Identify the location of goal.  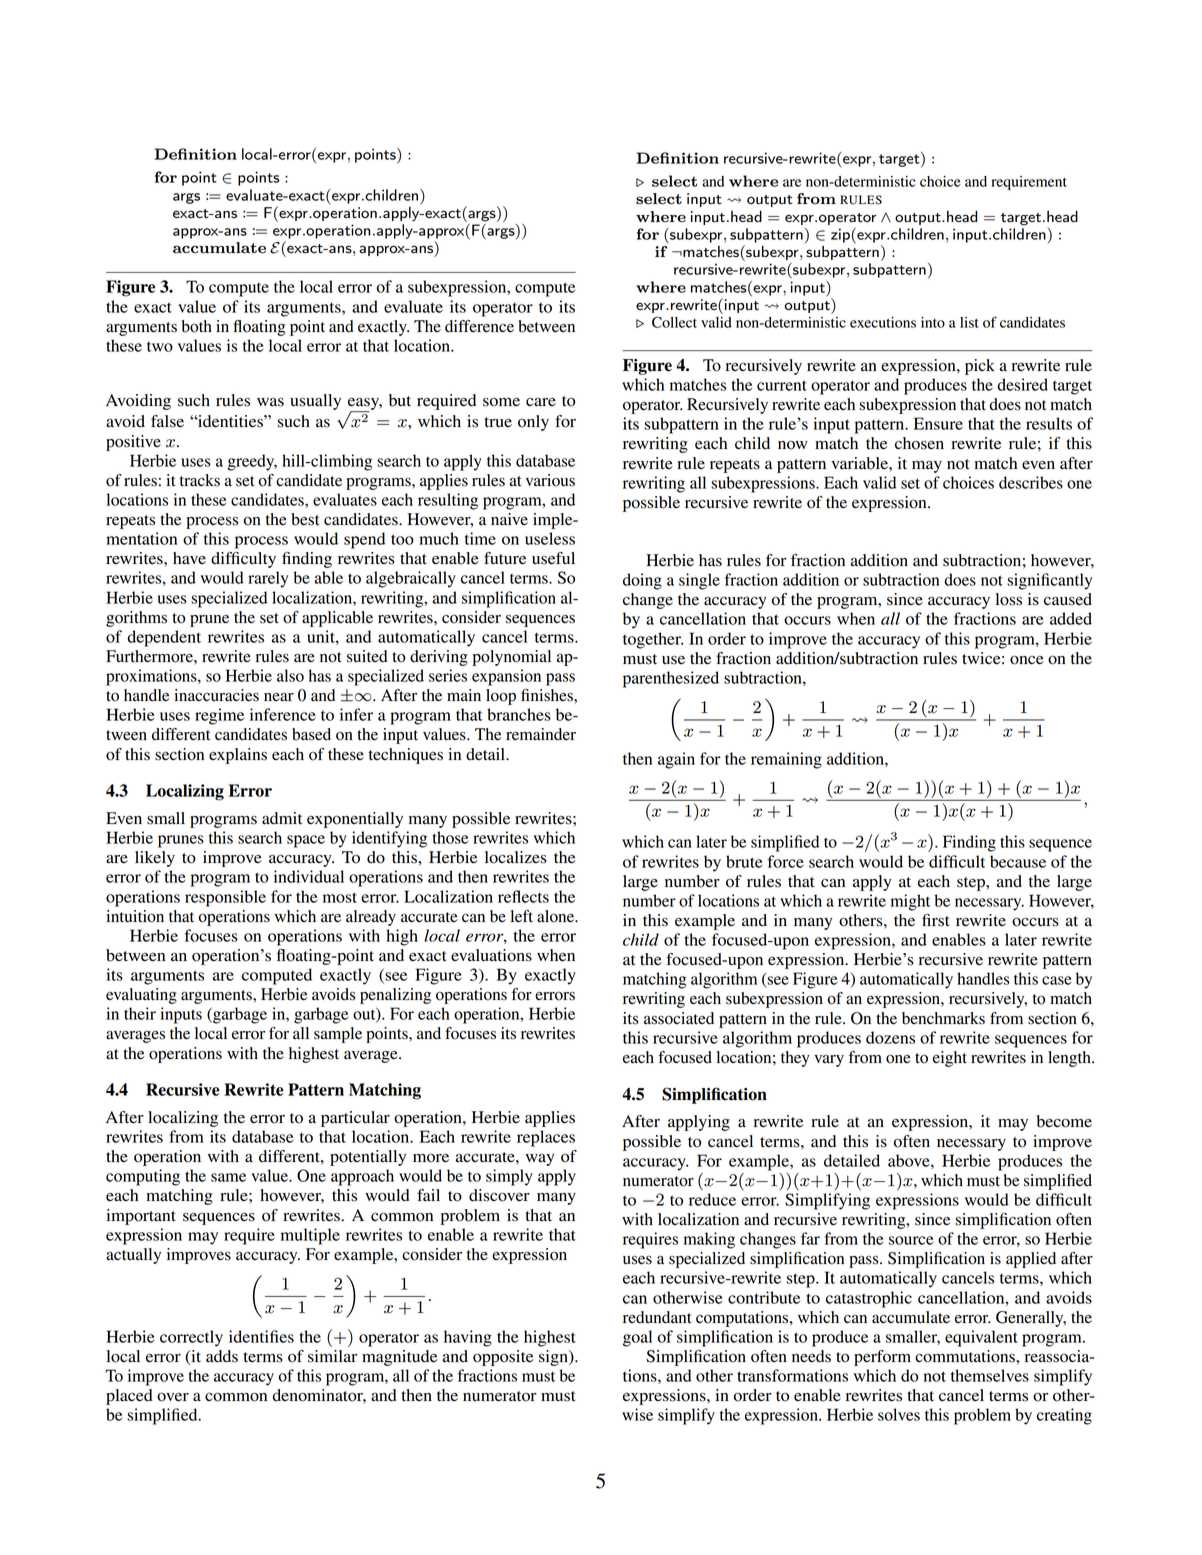
(637, 1338).
